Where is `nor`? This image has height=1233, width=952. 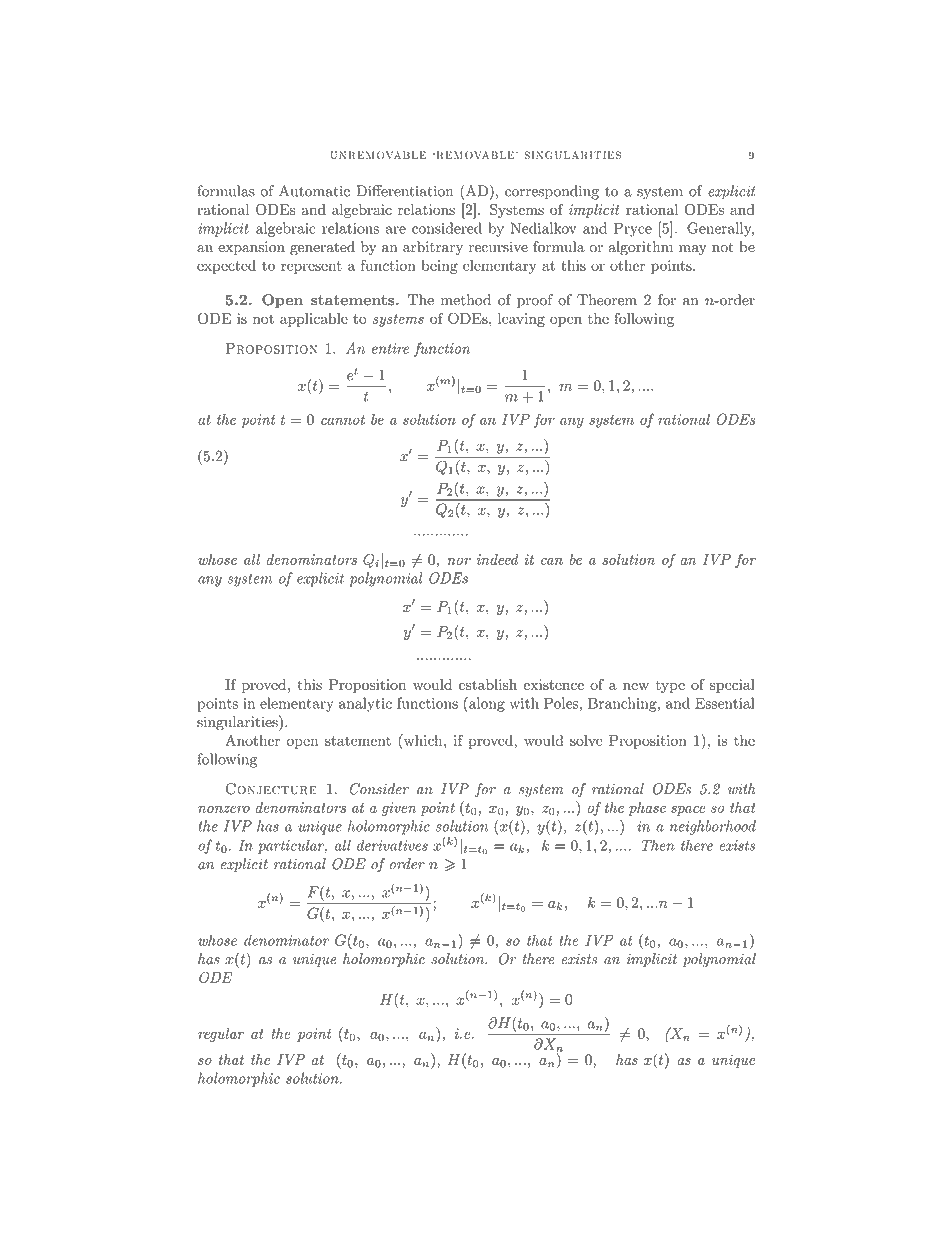
nor is located at coordinates (459, 561).
